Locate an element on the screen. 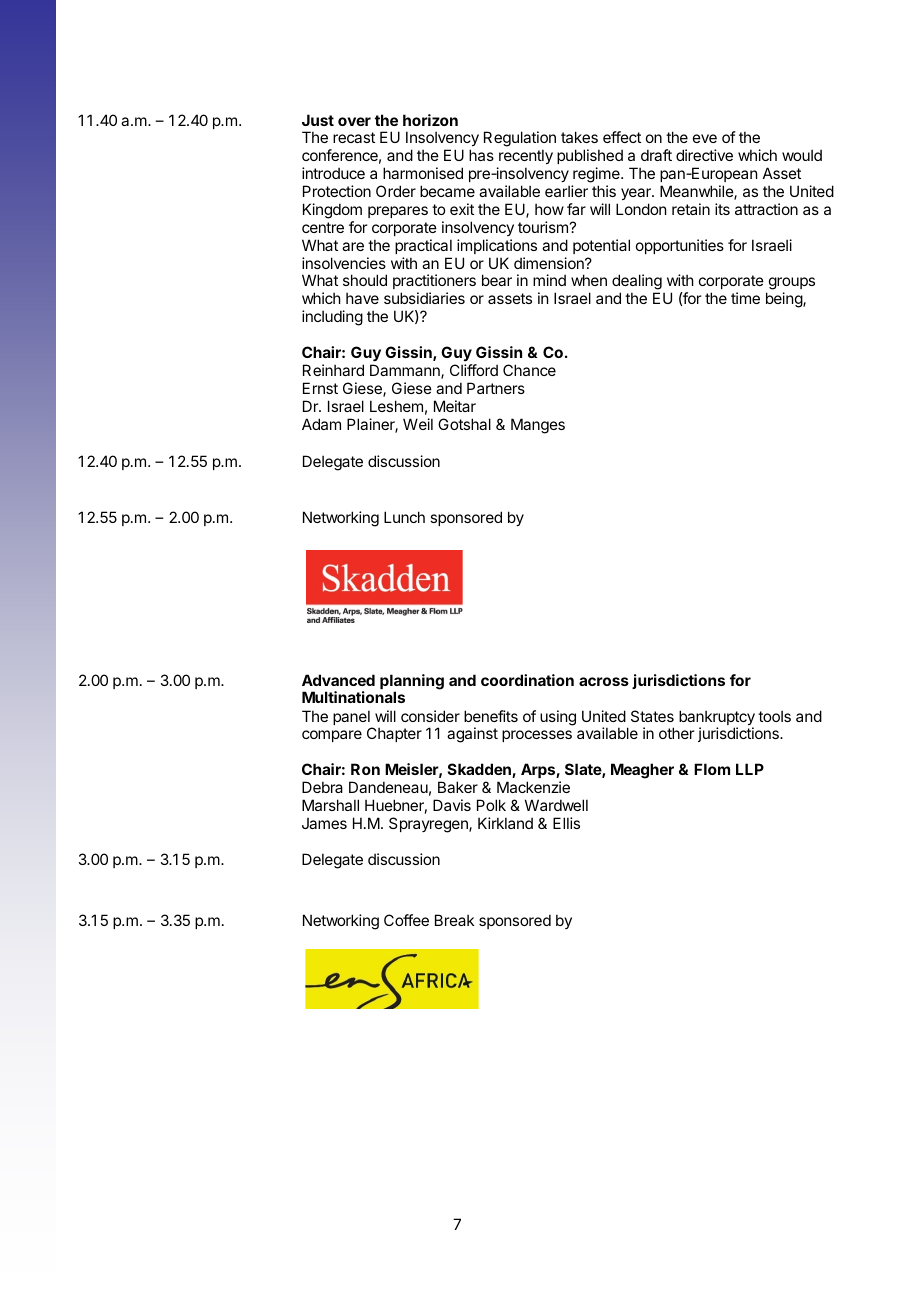  tools is located at coordinates (774, 716).
